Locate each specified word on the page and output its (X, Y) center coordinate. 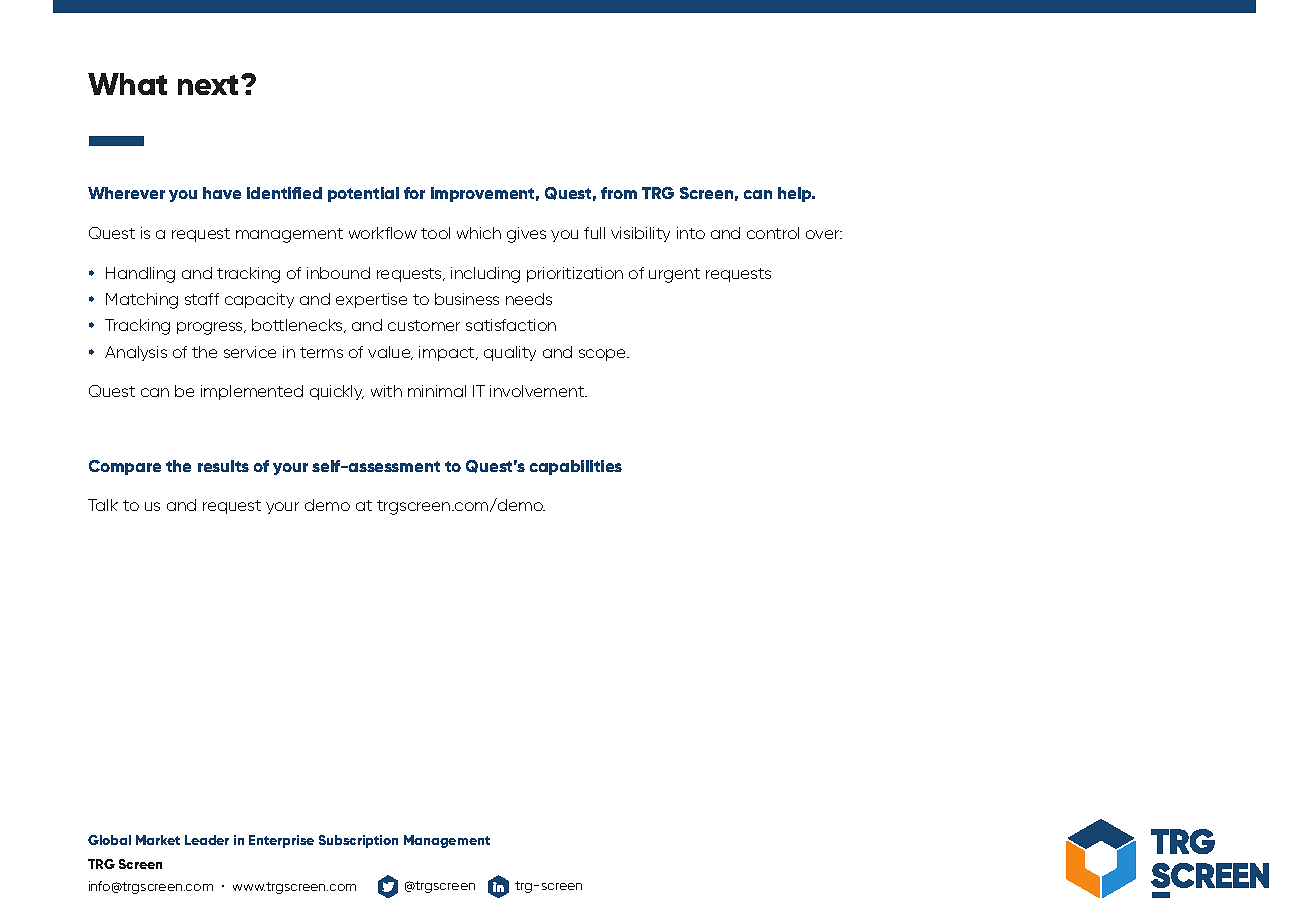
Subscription (358, 841)
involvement (538, 391)
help (796, 194)
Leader (207, 840)
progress (211, 328)
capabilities (576, 467)
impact (448, 353)
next (208, 85)
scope (604, 355)
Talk (103, 505)
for (414, 193)
